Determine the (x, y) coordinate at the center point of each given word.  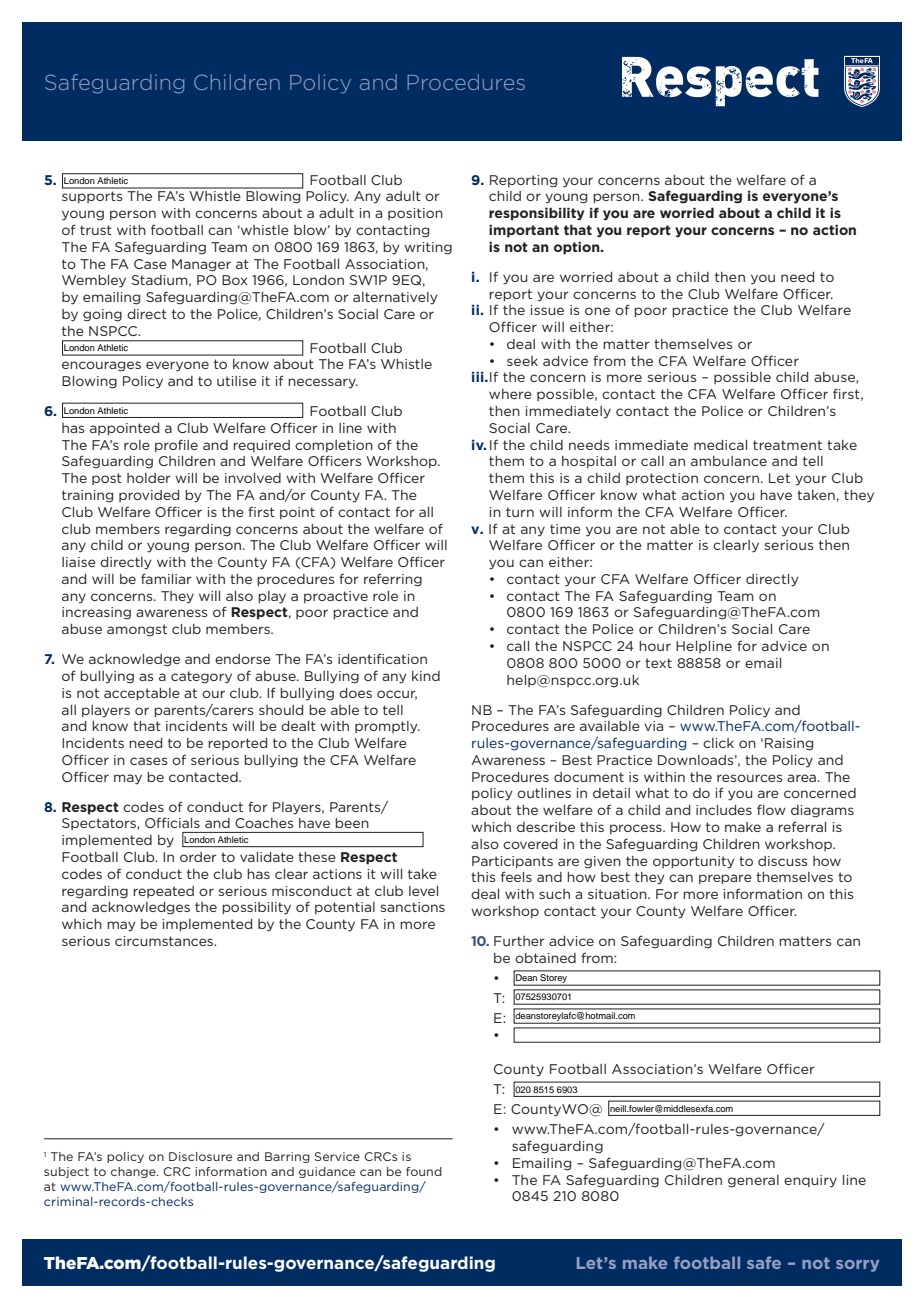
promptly (387, 727)
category (201, 677)
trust (96, 230)
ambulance (729, 461)
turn (520, 512)
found (424, 1171)
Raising (789, 744)
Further (519, 941)
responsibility (536, 214)
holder (149, 478)
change (134, 1172)
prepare (725, 879)
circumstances (165, 941)
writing (428, 248)
